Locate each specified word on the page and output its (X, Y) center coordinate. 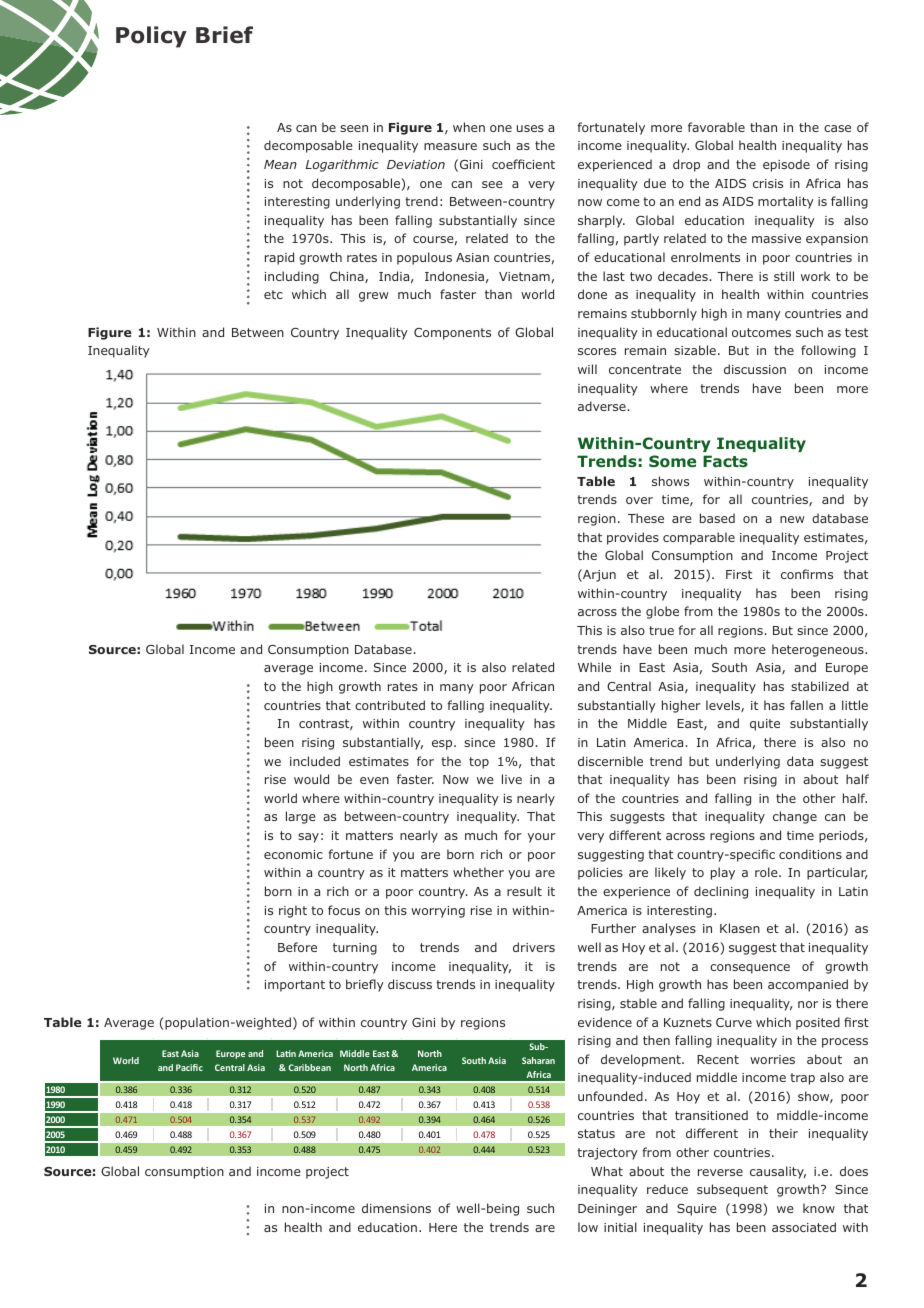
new (792, 519)
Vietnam (524, 276)
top (479, 763)
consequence (750, 969)
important (295, 986)
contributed (390, 705)
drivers (534, 947)
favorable (716, 127)
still (784, 276)
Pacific (189, 1067)
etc (273, 294)
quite (765, 725)
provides (633, 538)
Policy (151, 37)
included (315, 761)
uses (530, 128)
